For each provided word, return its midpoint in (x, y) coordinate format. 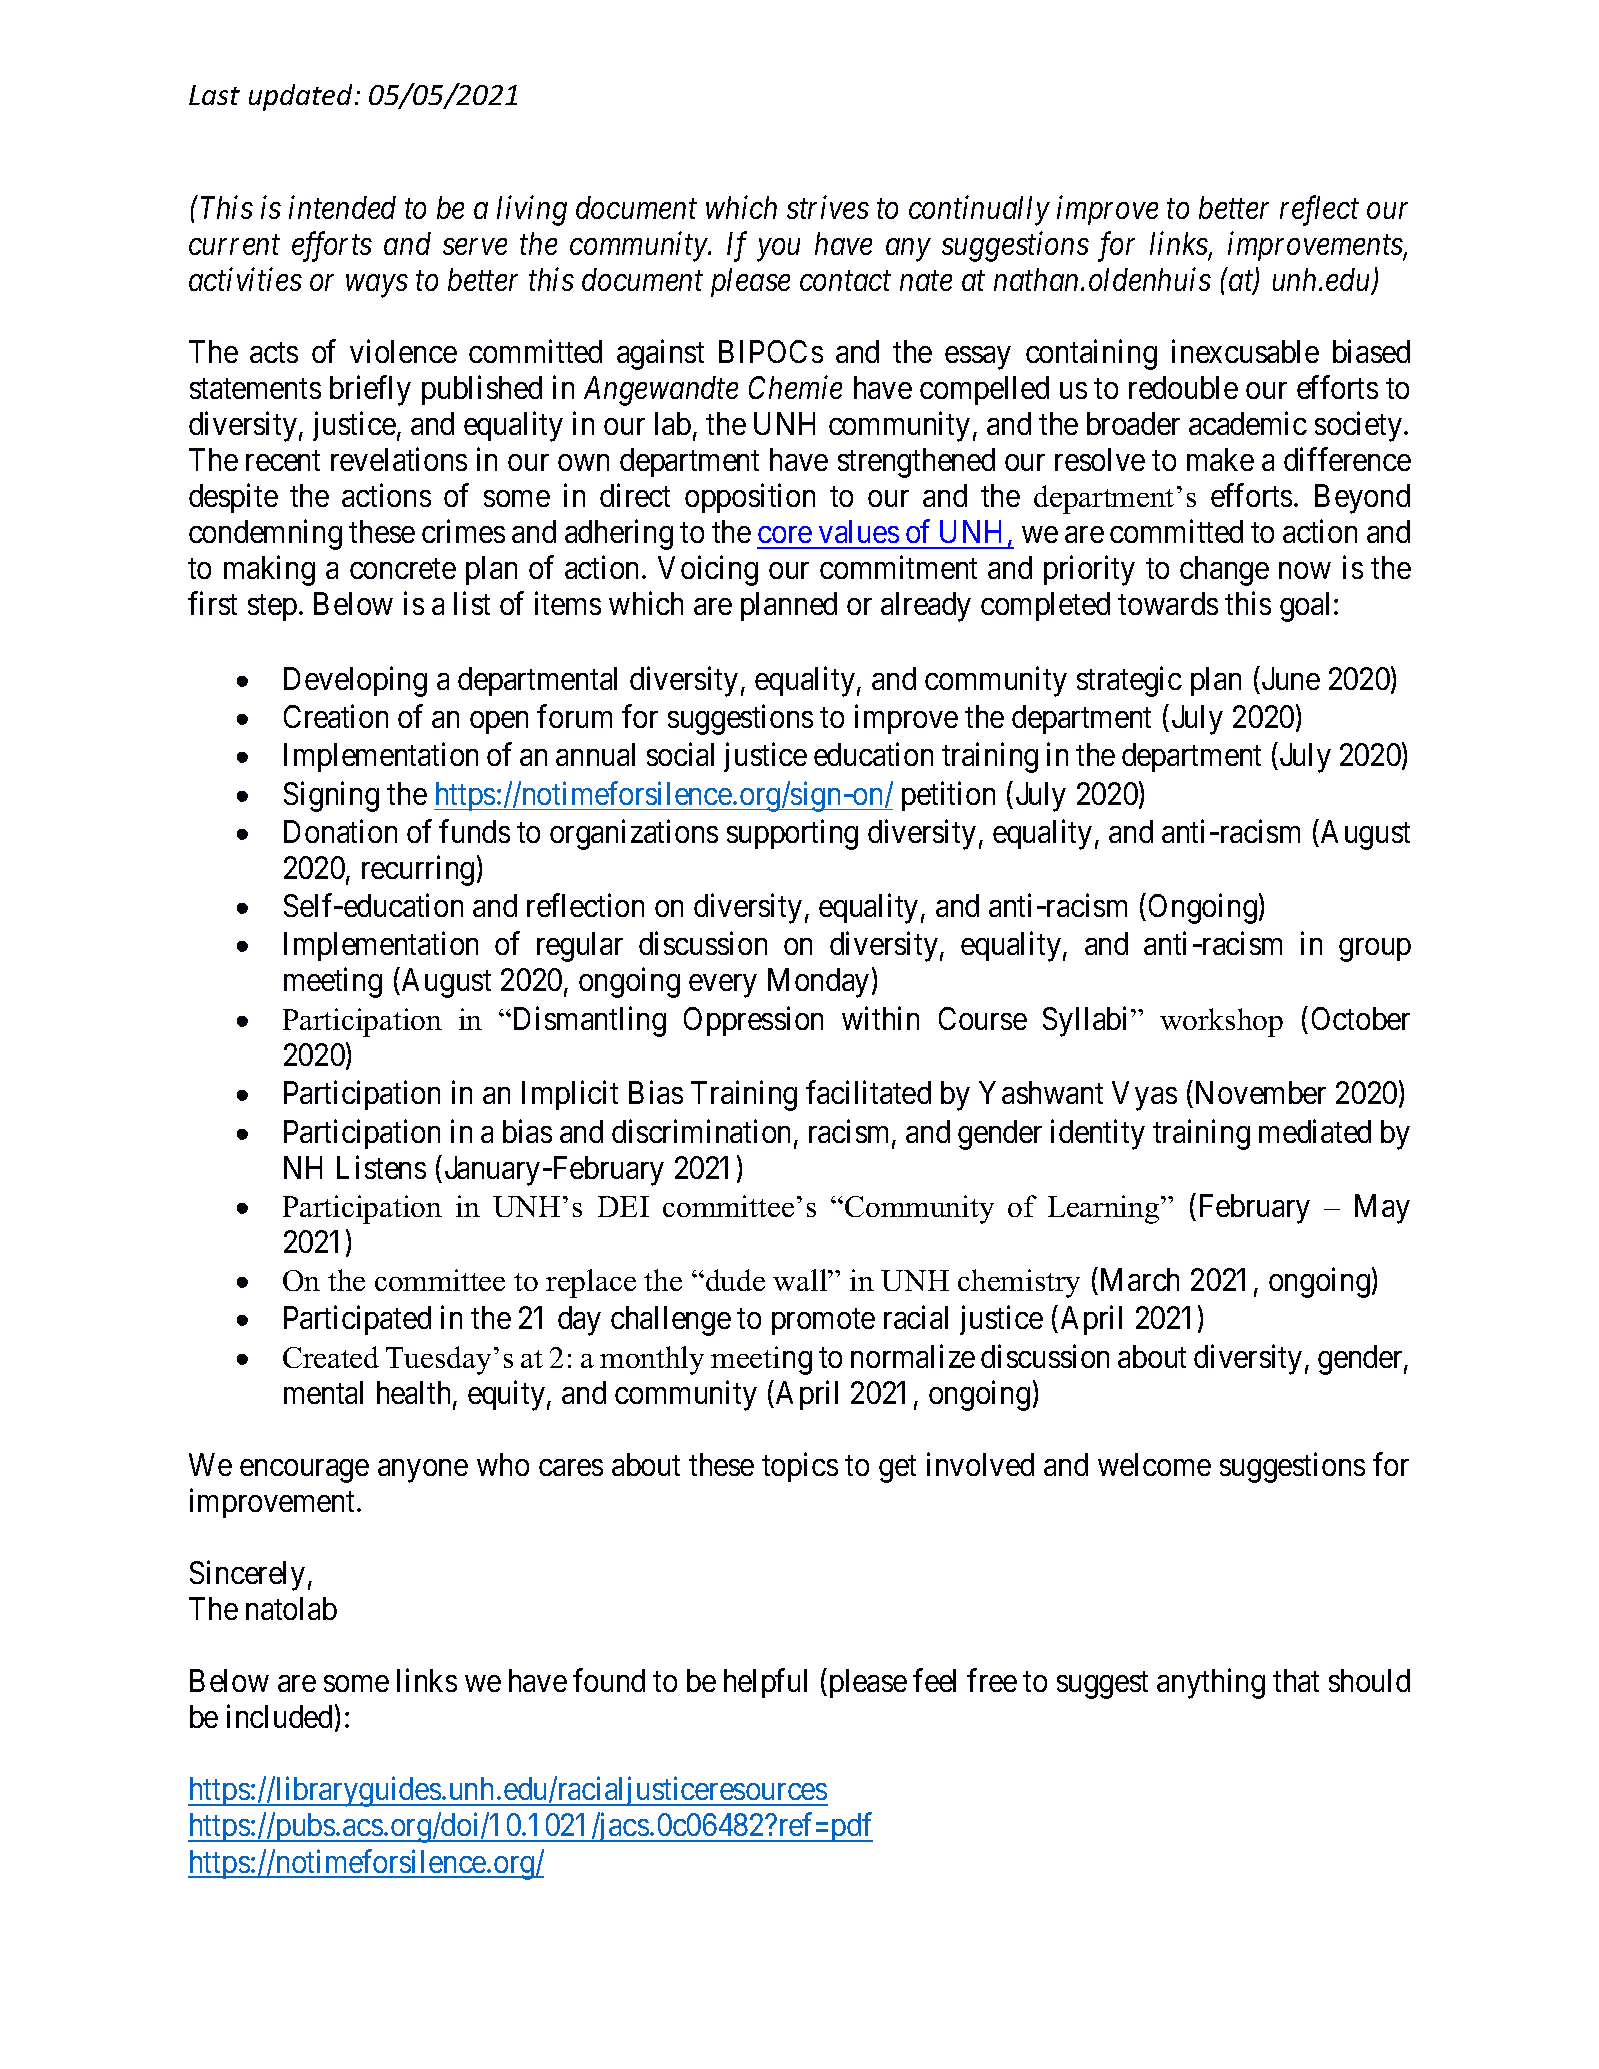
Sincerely (247, 1576)
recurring (418, 871)
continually (979, 210)
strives (828, 207)
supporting (792, 835)
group (1375, 950)
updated (302, 97)
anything (1211, 1684)
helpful (765, 1683)
